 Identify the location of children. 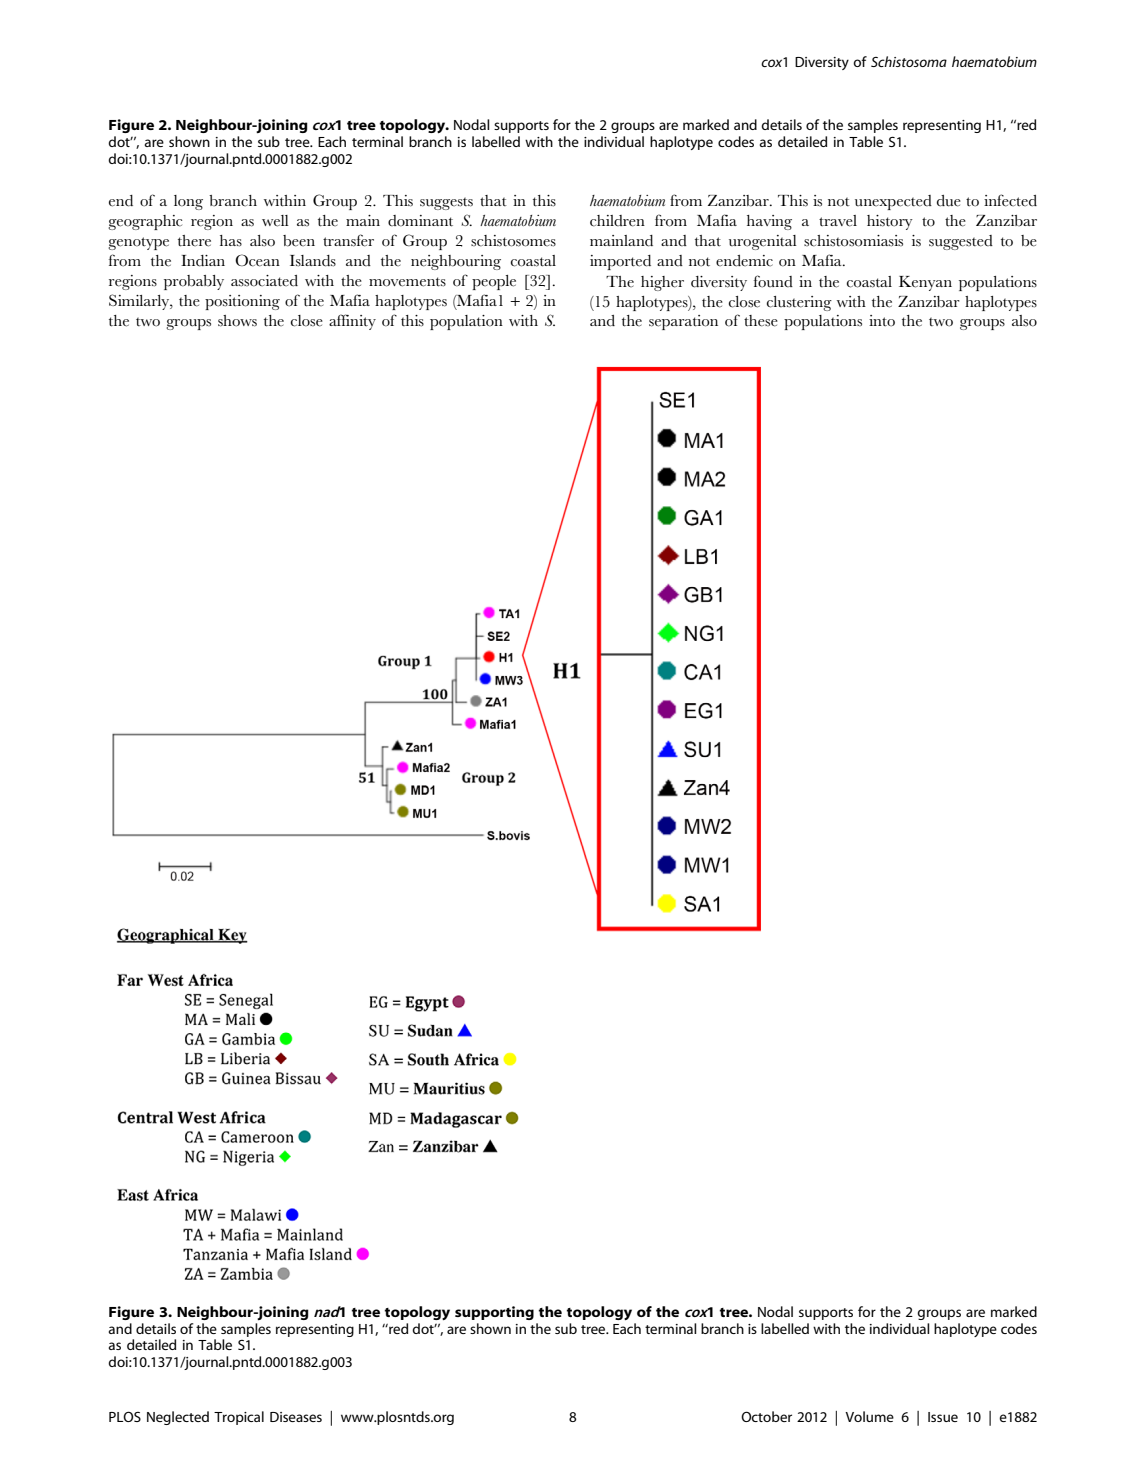
(617, 221).
